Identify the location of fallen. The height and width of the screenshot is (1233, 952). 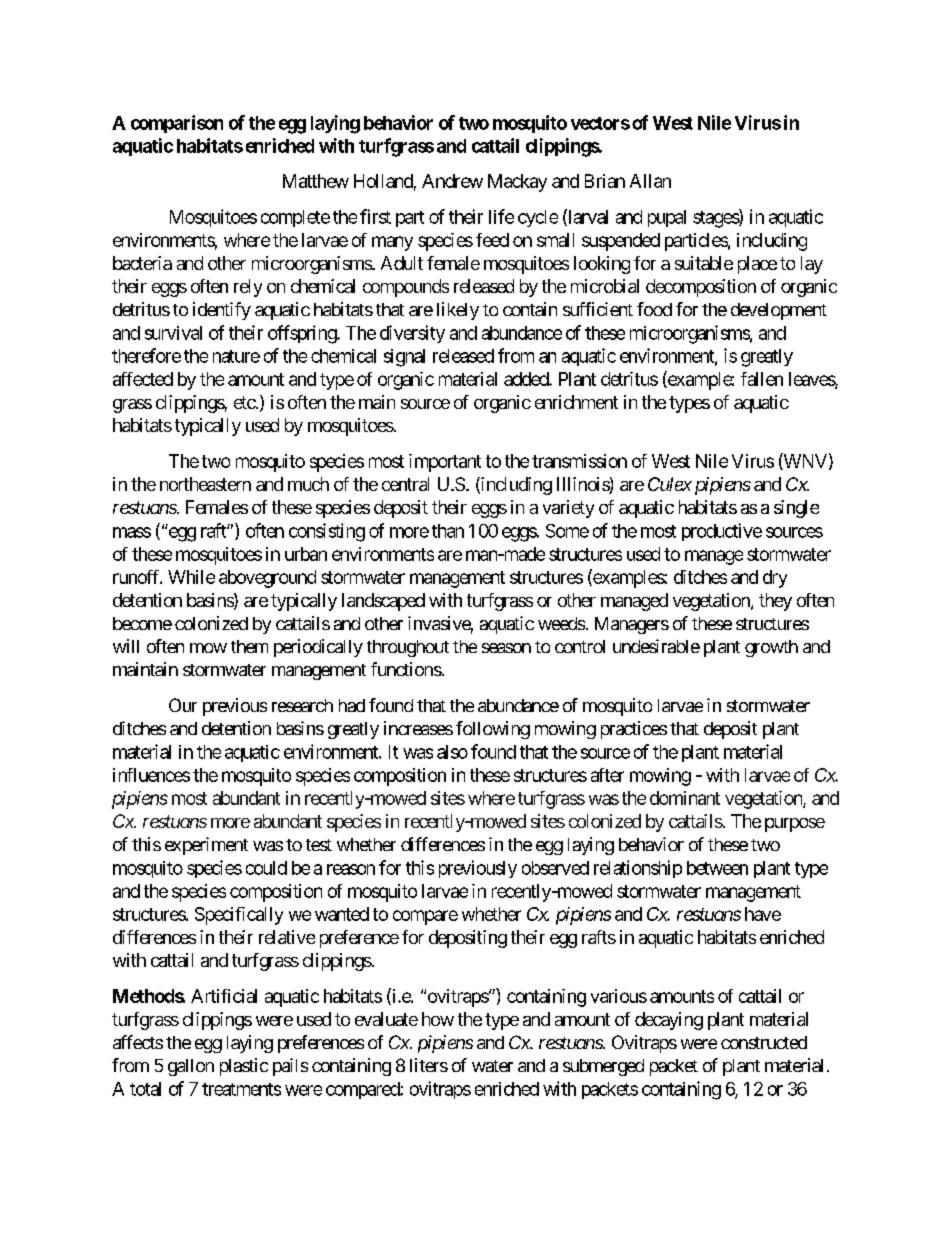
(762, 379).
